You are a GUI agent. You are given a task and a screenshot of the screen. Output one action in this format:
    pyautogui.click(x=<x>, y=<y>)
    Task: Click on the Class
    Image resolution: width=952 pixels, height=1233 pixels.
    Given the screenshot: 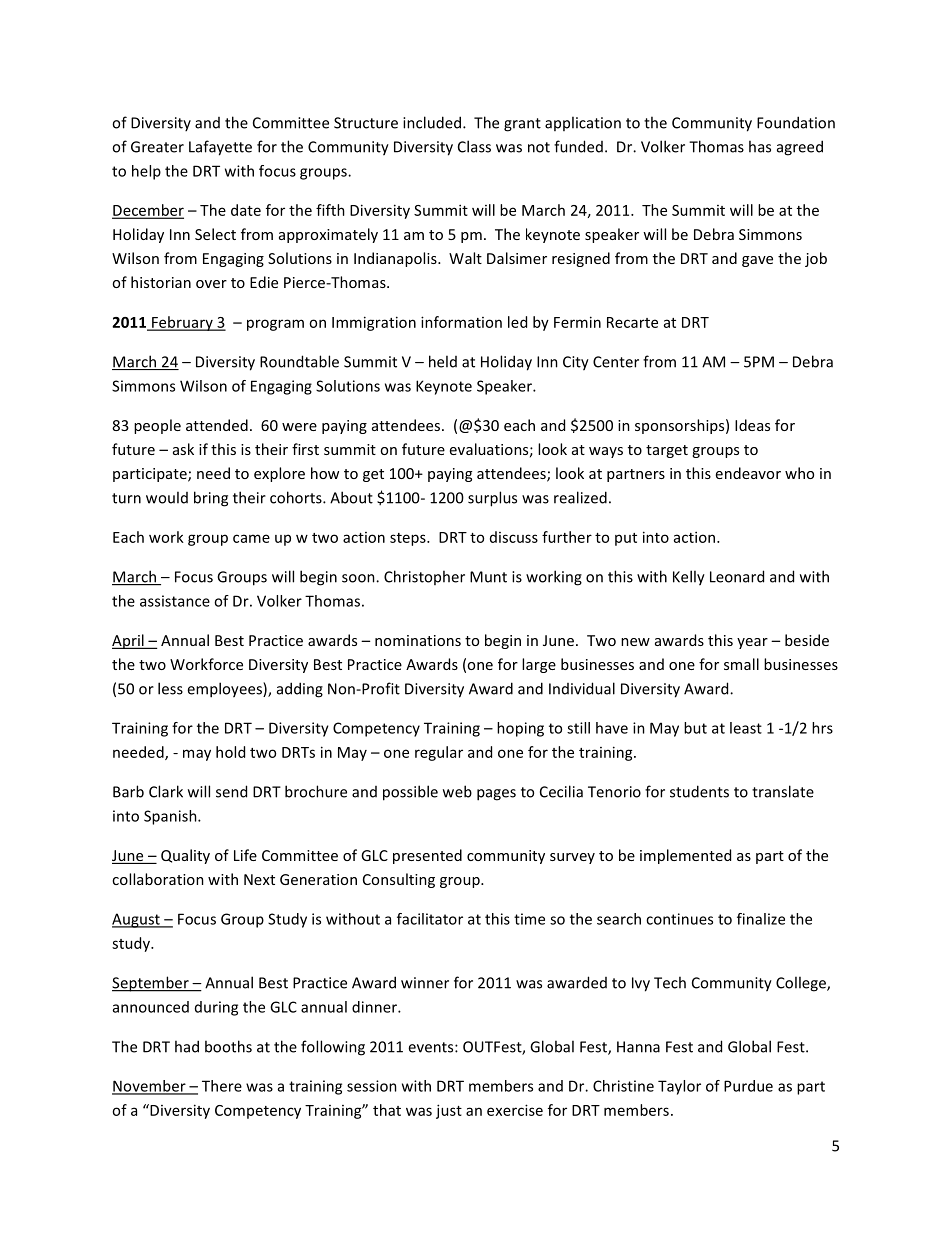 What is the action you would take?
    pyautogui.click(x=474, y=146)
